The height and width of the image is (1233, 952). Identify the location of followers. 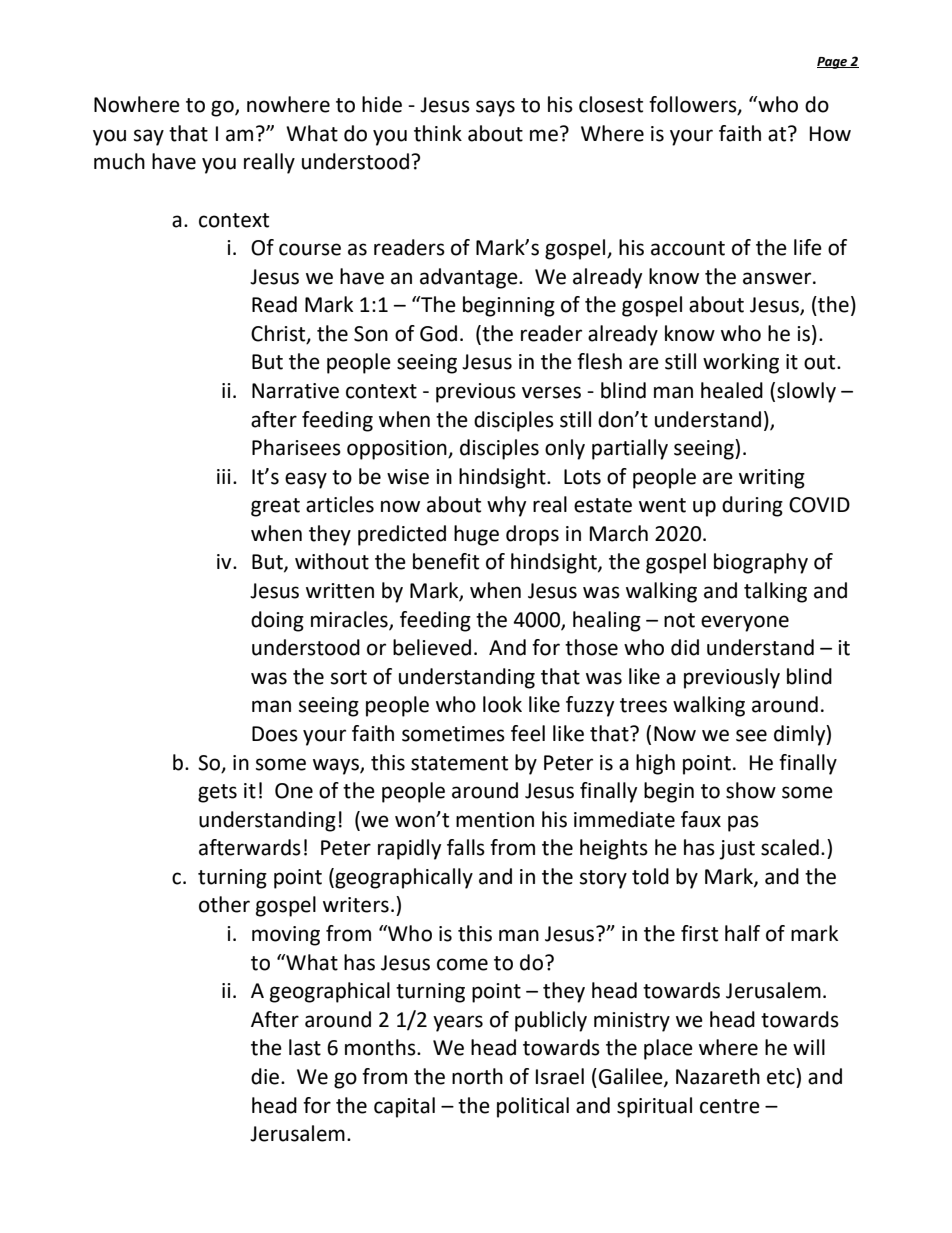
(694, 105).
